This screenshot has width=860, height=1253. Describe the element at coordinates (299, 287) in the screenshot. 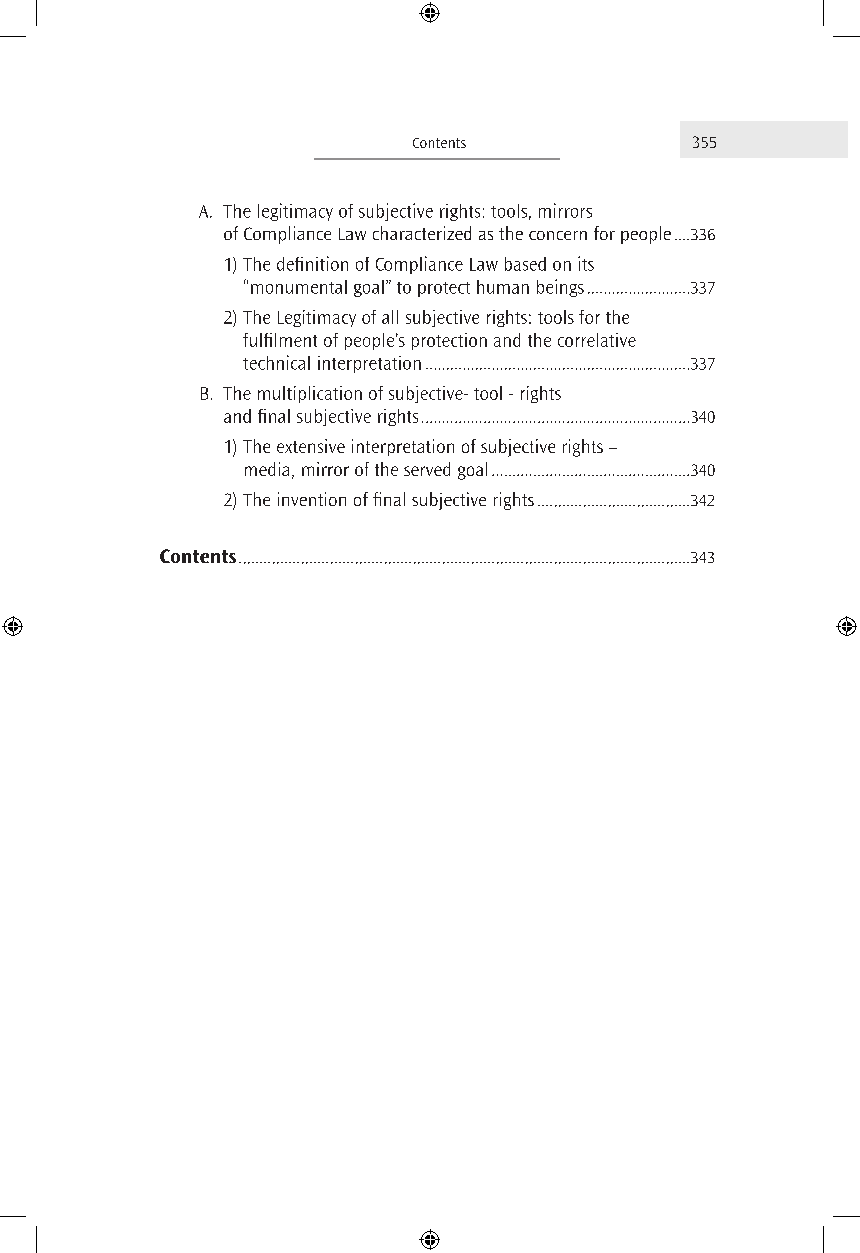

I see `monumental` at that location.
